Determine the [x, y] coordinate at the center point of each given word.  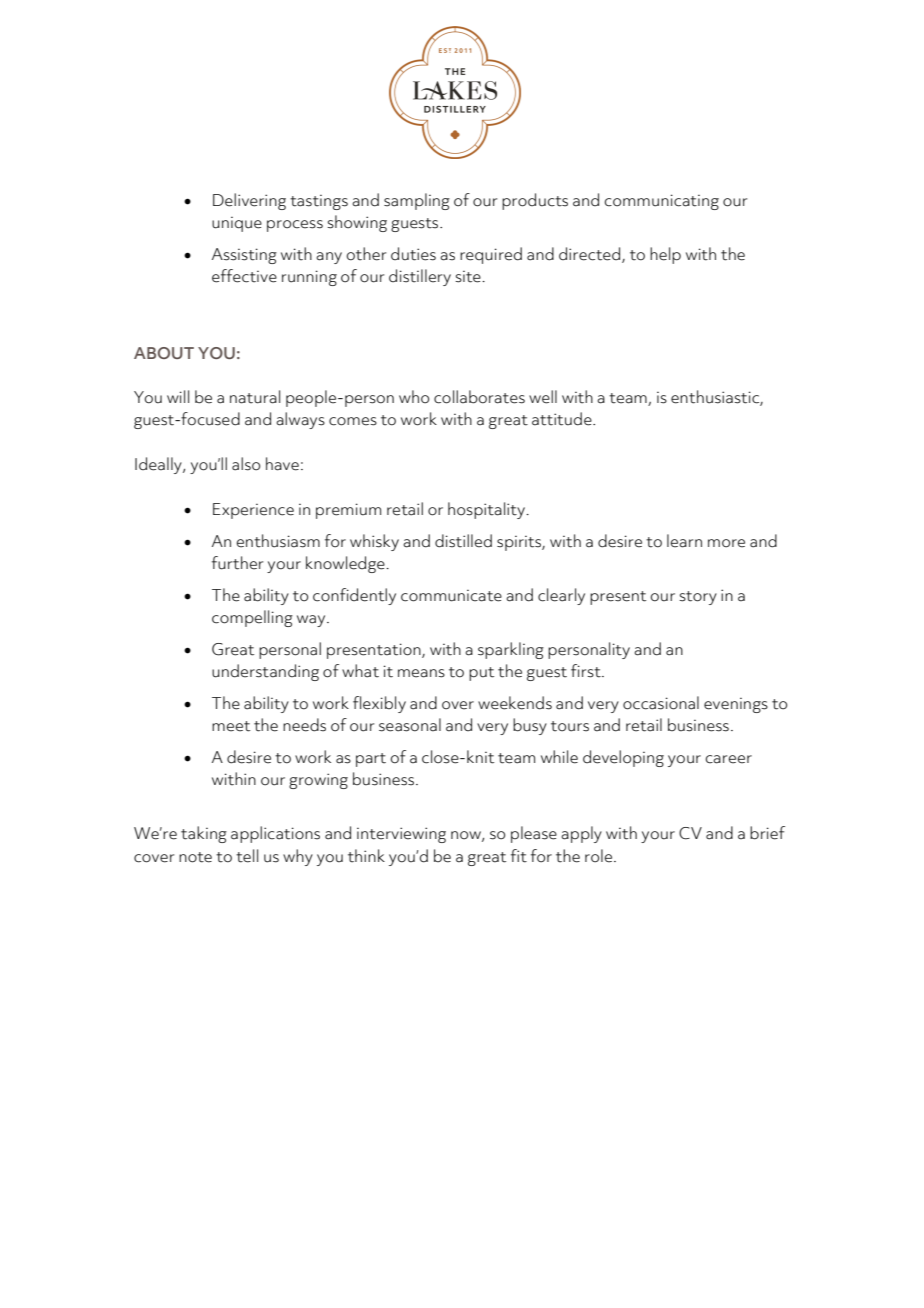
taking [204, 834]
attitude [563, 419]
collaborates [479, 397]
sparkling [511, 650]
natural [255, 397]
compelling [252, 618]
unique [237, 224]
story [698, 598]
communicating [661, 202]
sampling [417, 201]
